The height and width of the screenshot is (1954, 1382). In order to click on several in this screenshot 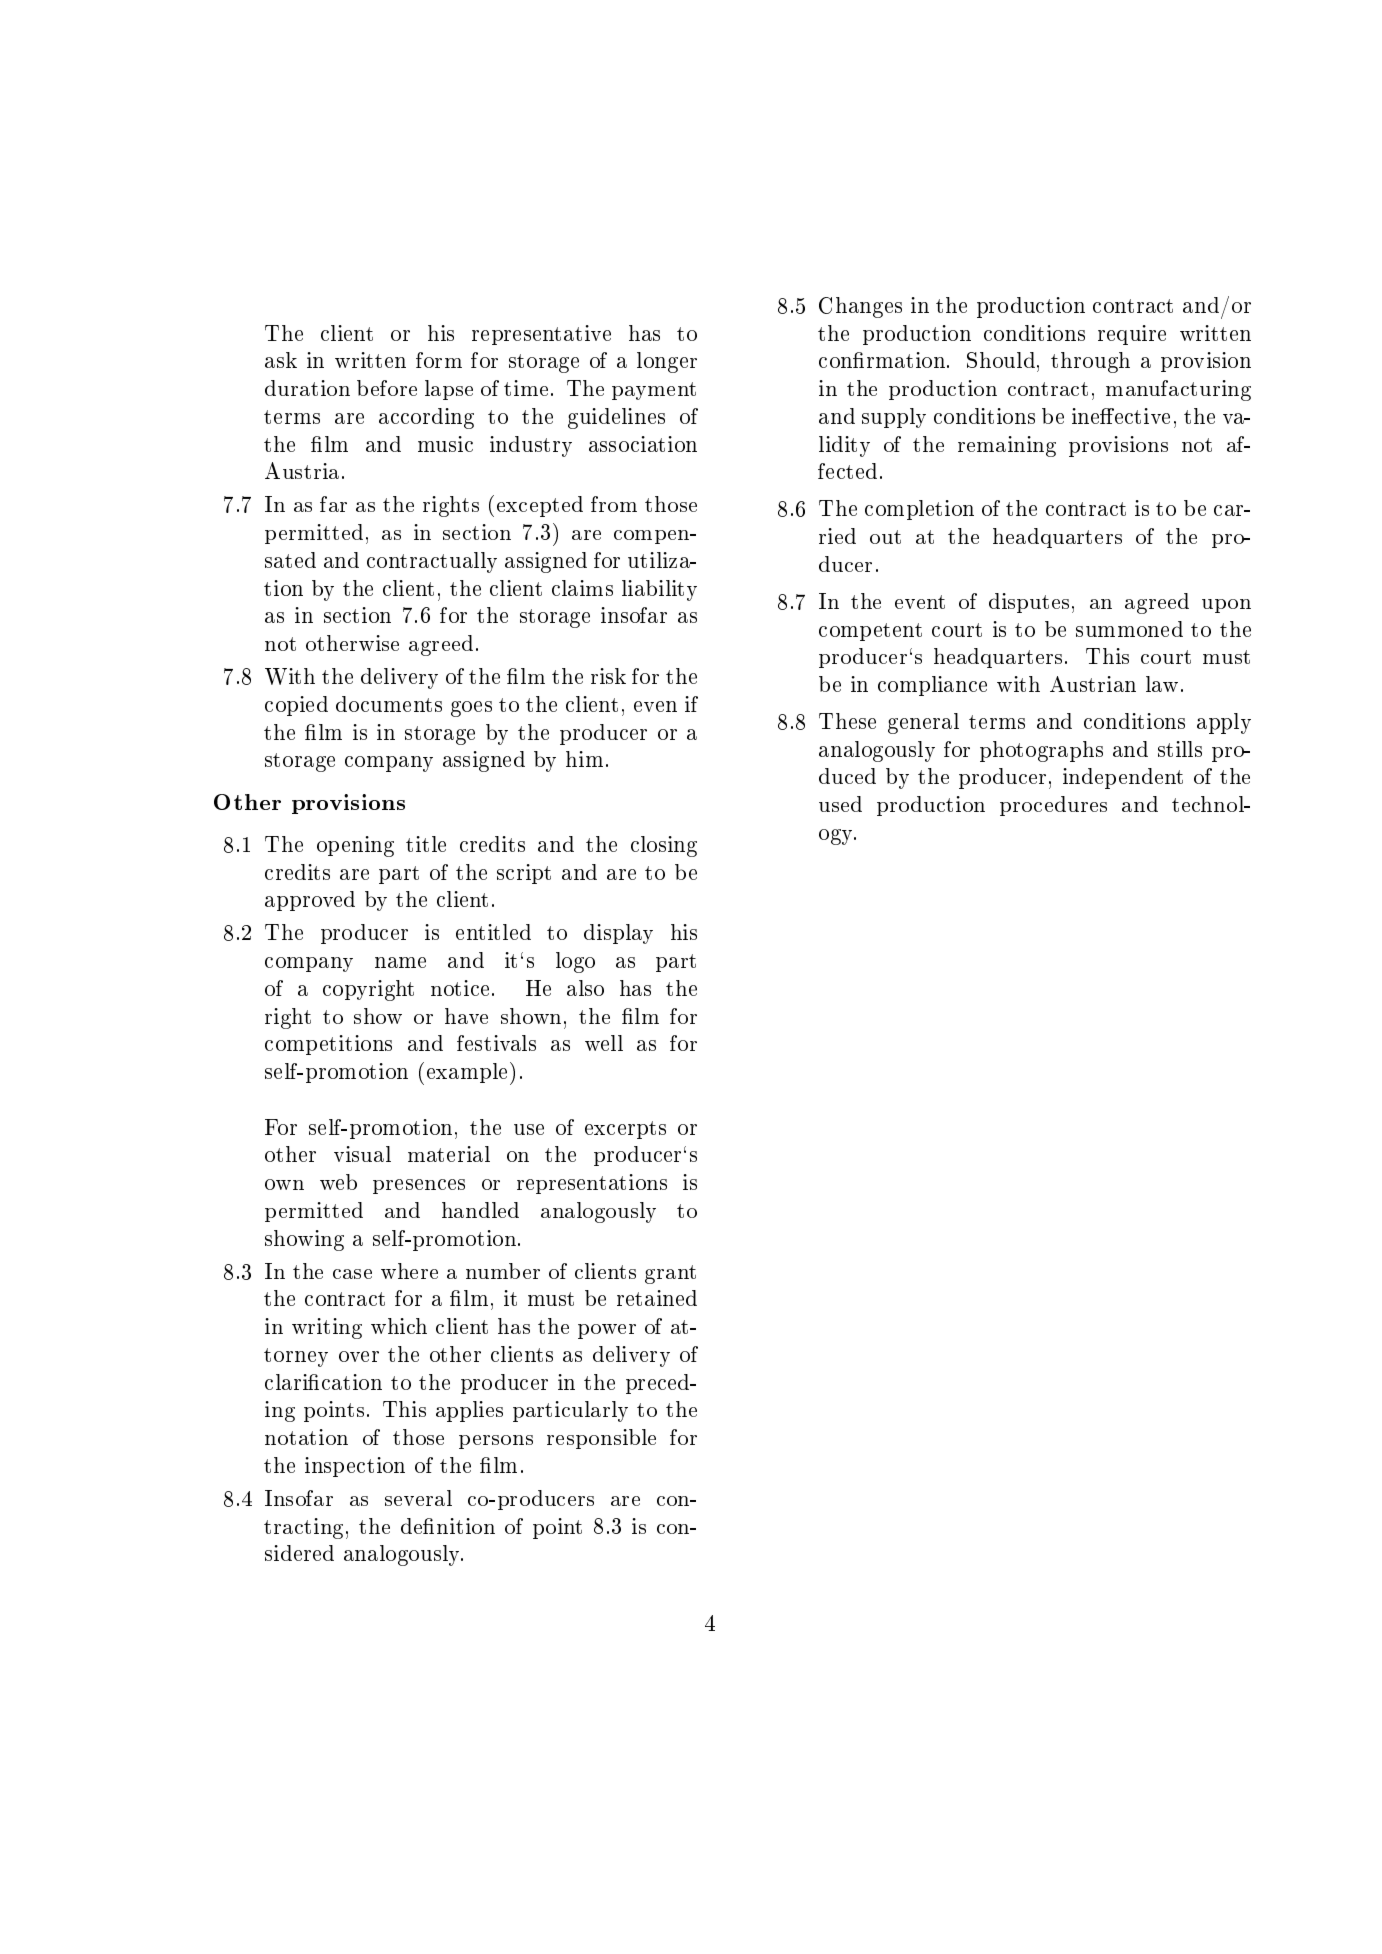, I will do `click(418, 1498)`.
